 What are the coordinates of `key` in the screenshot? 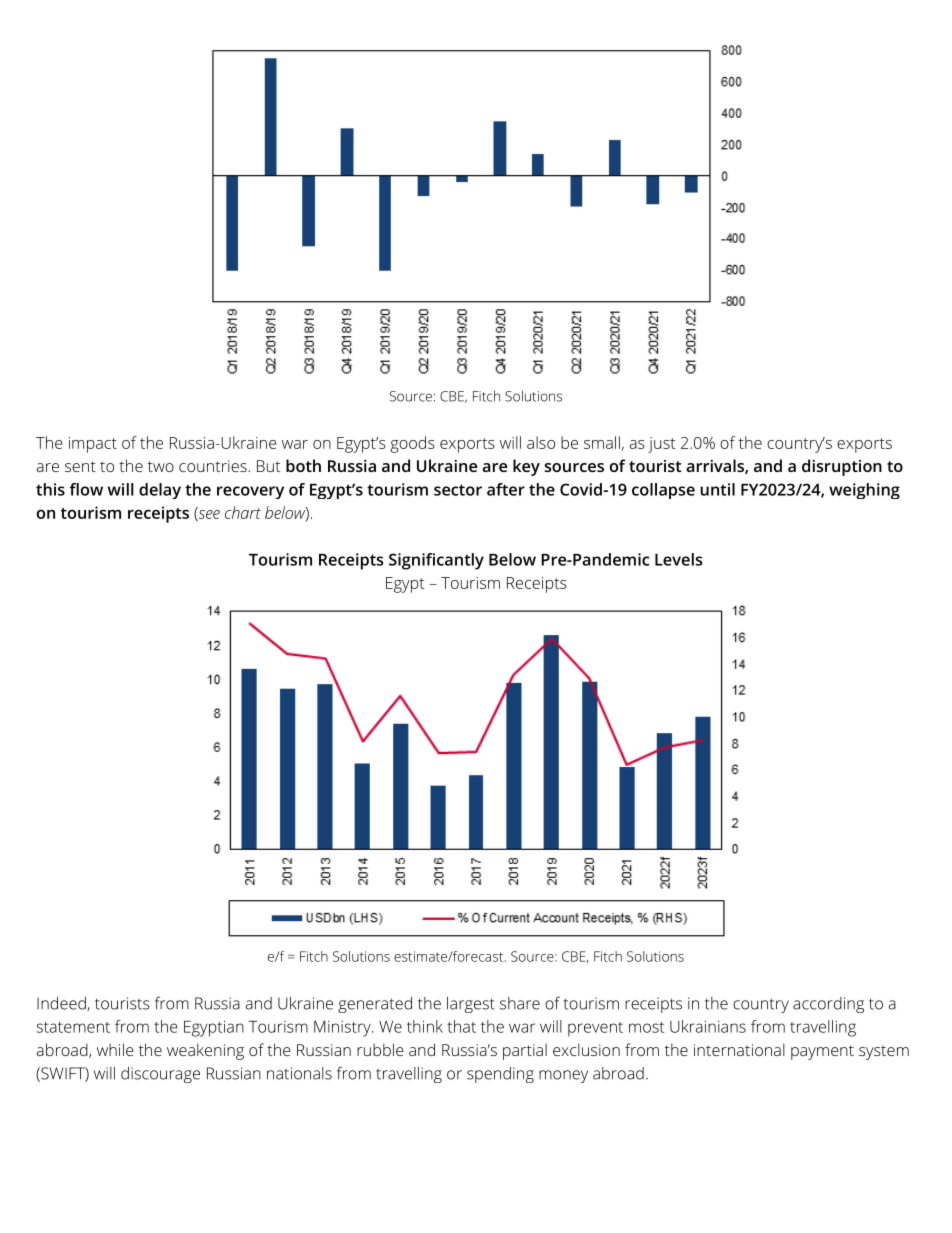 It's located at (526, 467).
